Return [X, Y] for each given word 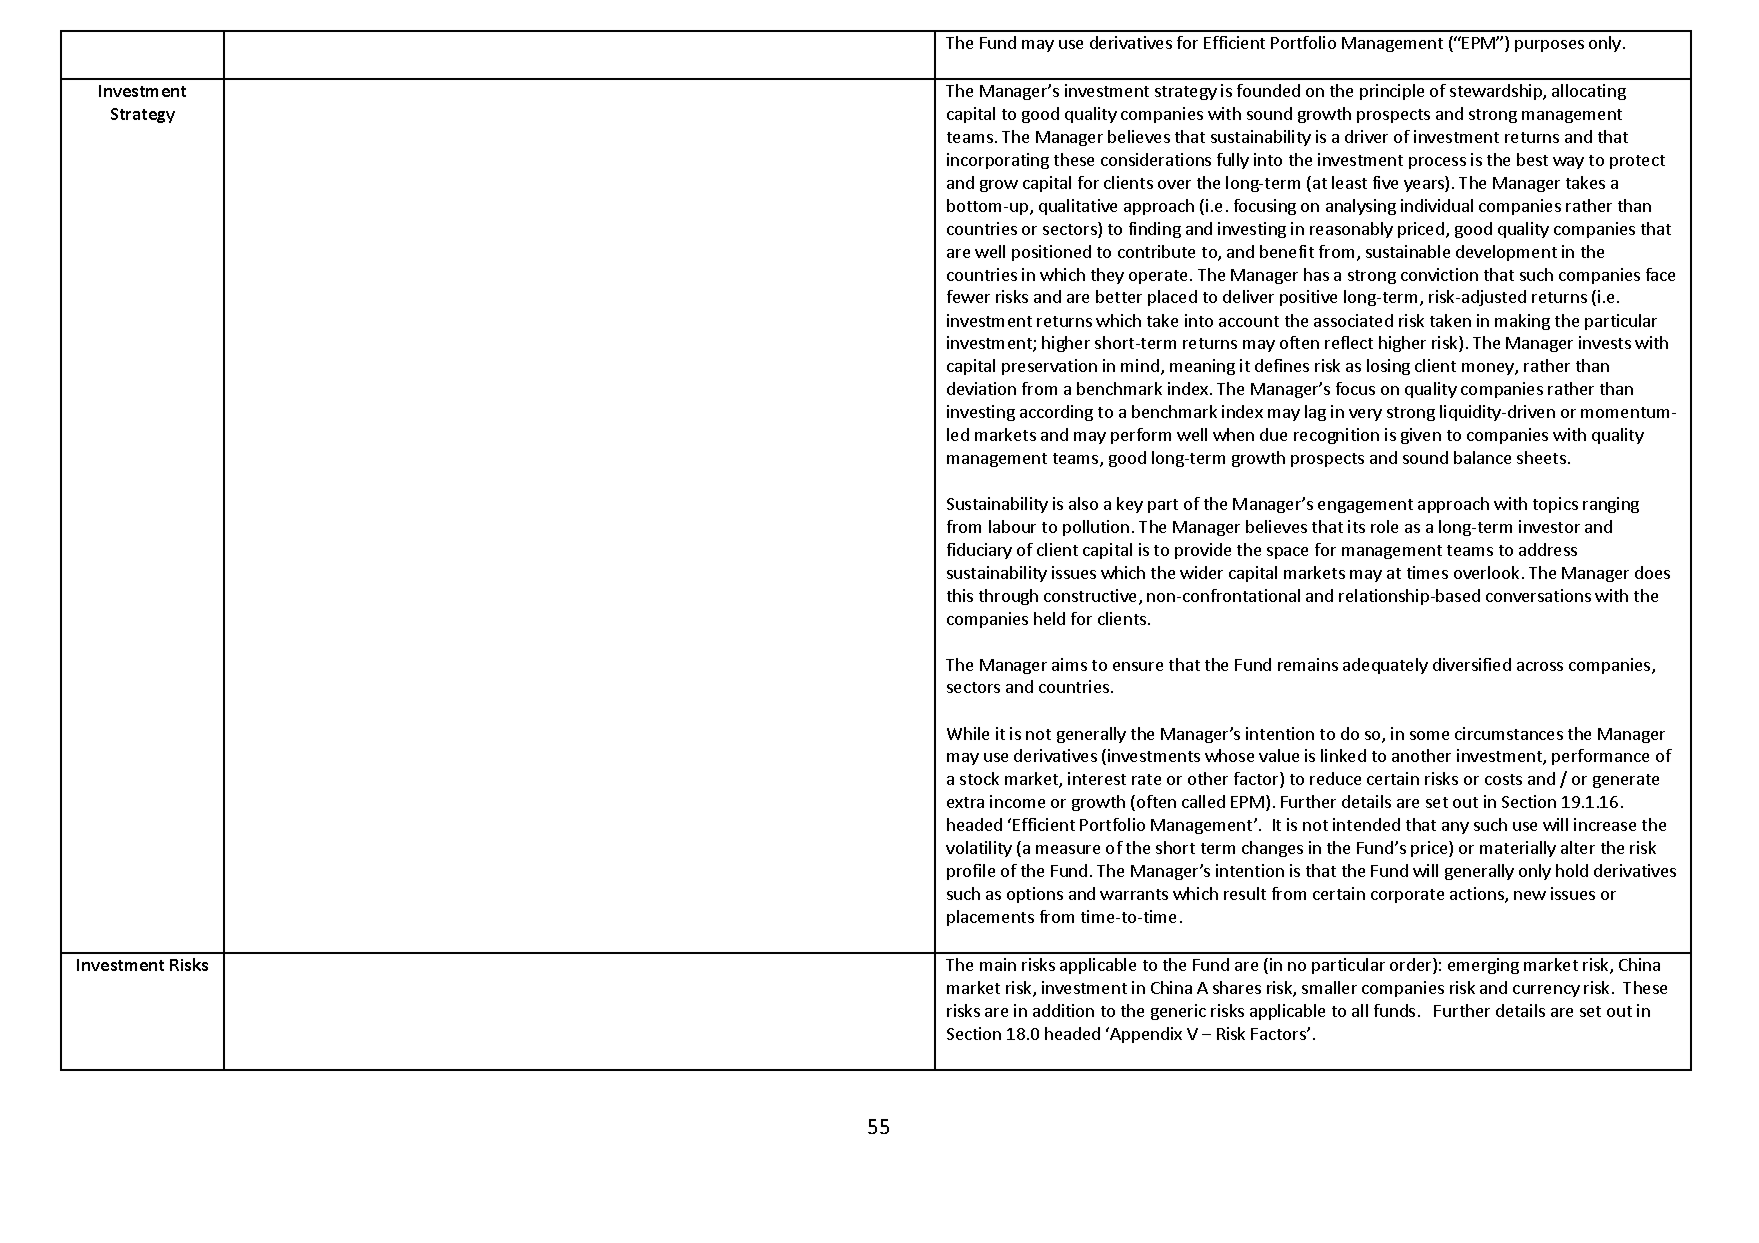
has [1316, 274]
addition [1063, 1010]
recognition [1336, 436]
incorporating [998, 161]
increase [1605, 824]
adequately [1385, 666]
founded [1268, 90]
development [1506, 253]
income [1017, 801]
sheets [1541, 457]
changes [1272, 849]
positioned [1051, 253]
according [1056, 413]
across [1540, 666]
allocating [1589, 92]
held [1049, 618]
